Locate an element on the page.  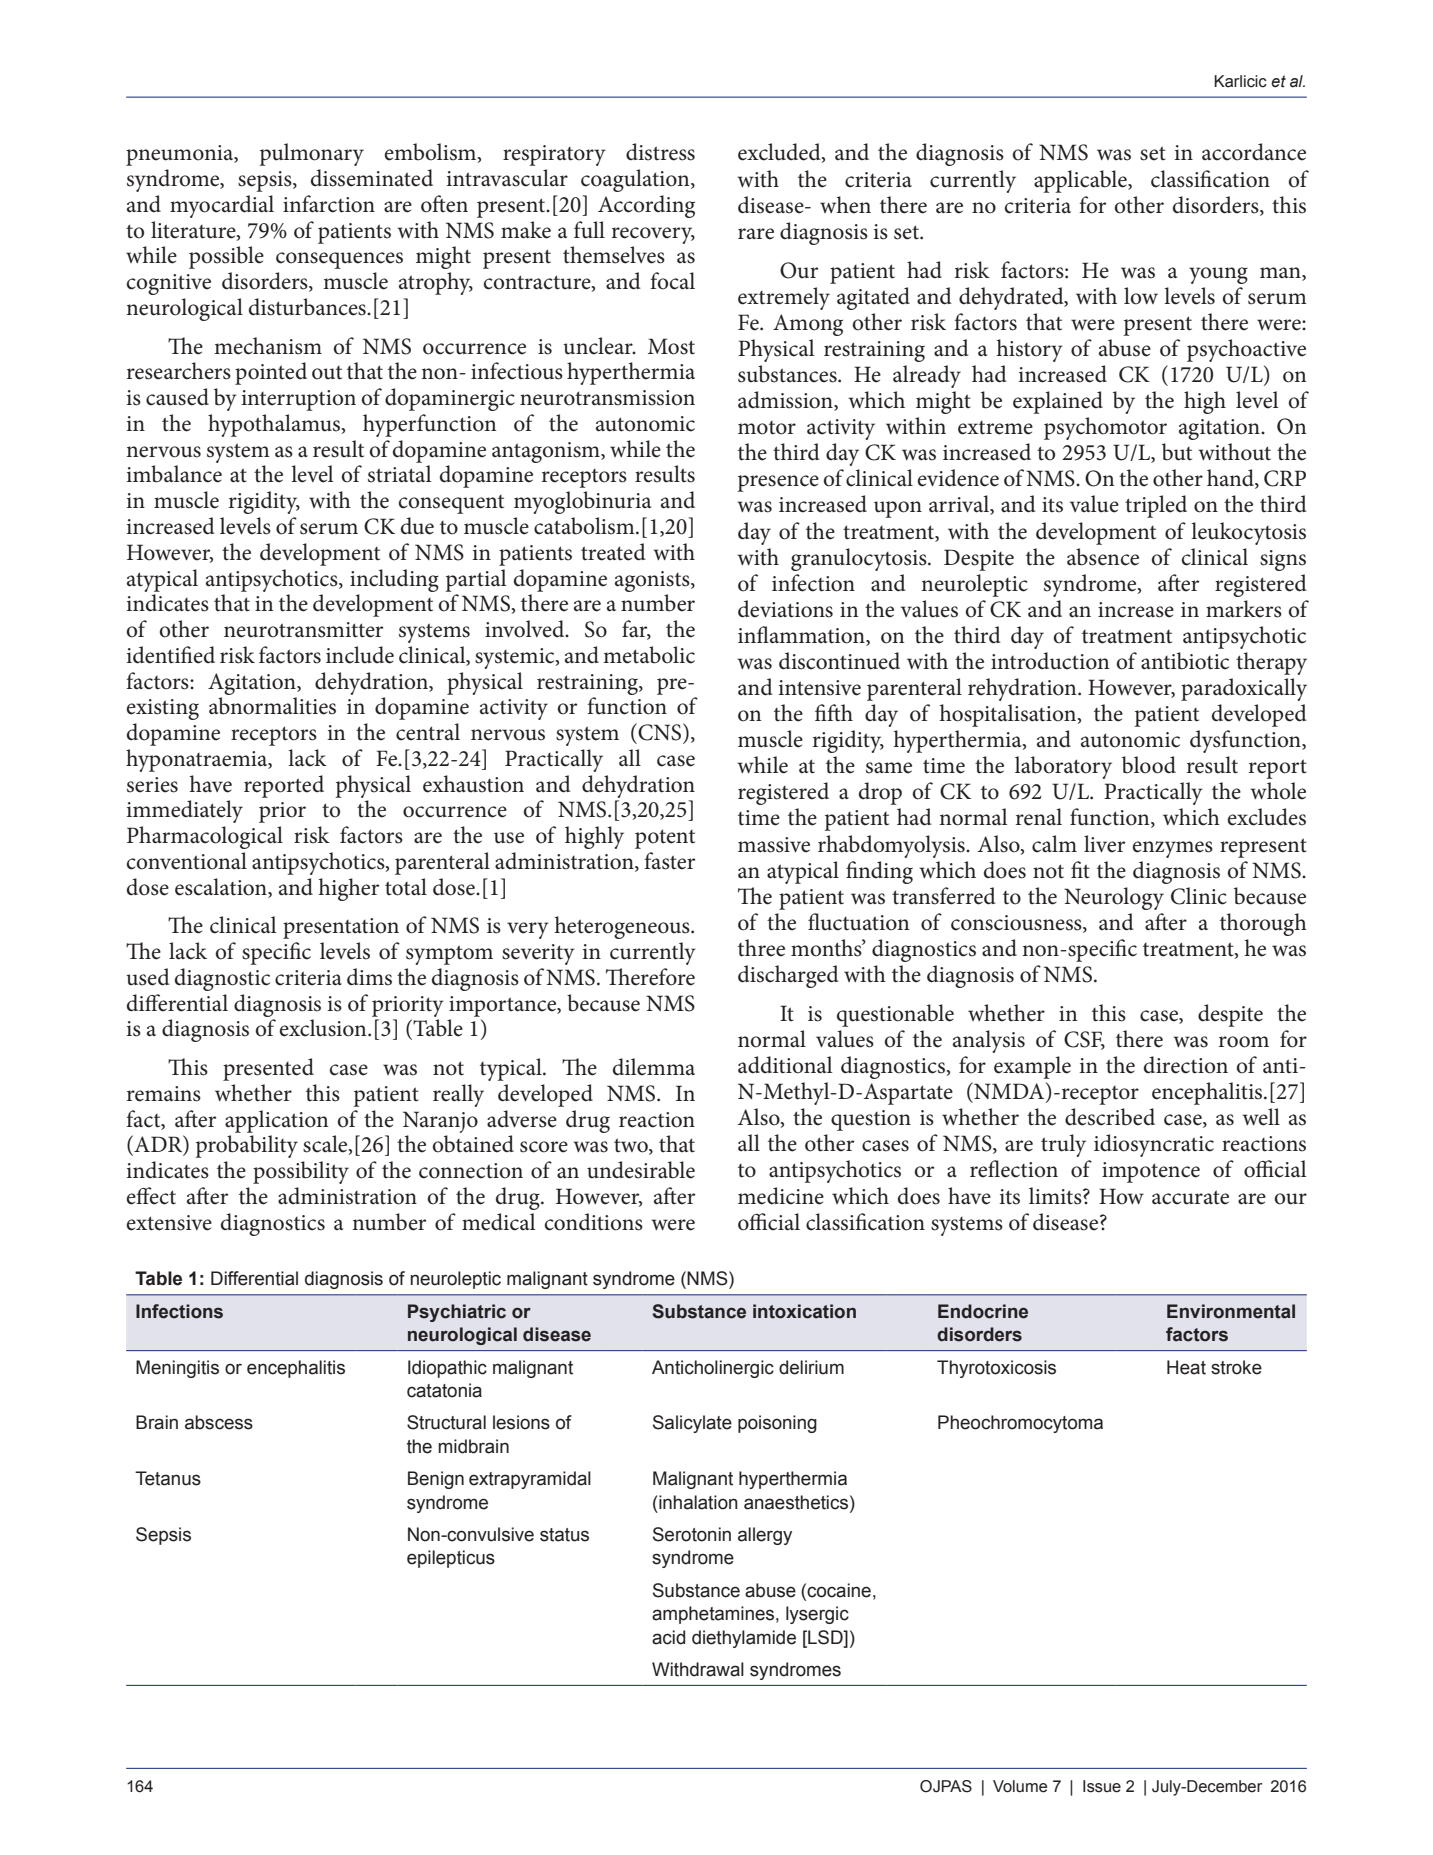
three is located at coordinates (761, 948).
